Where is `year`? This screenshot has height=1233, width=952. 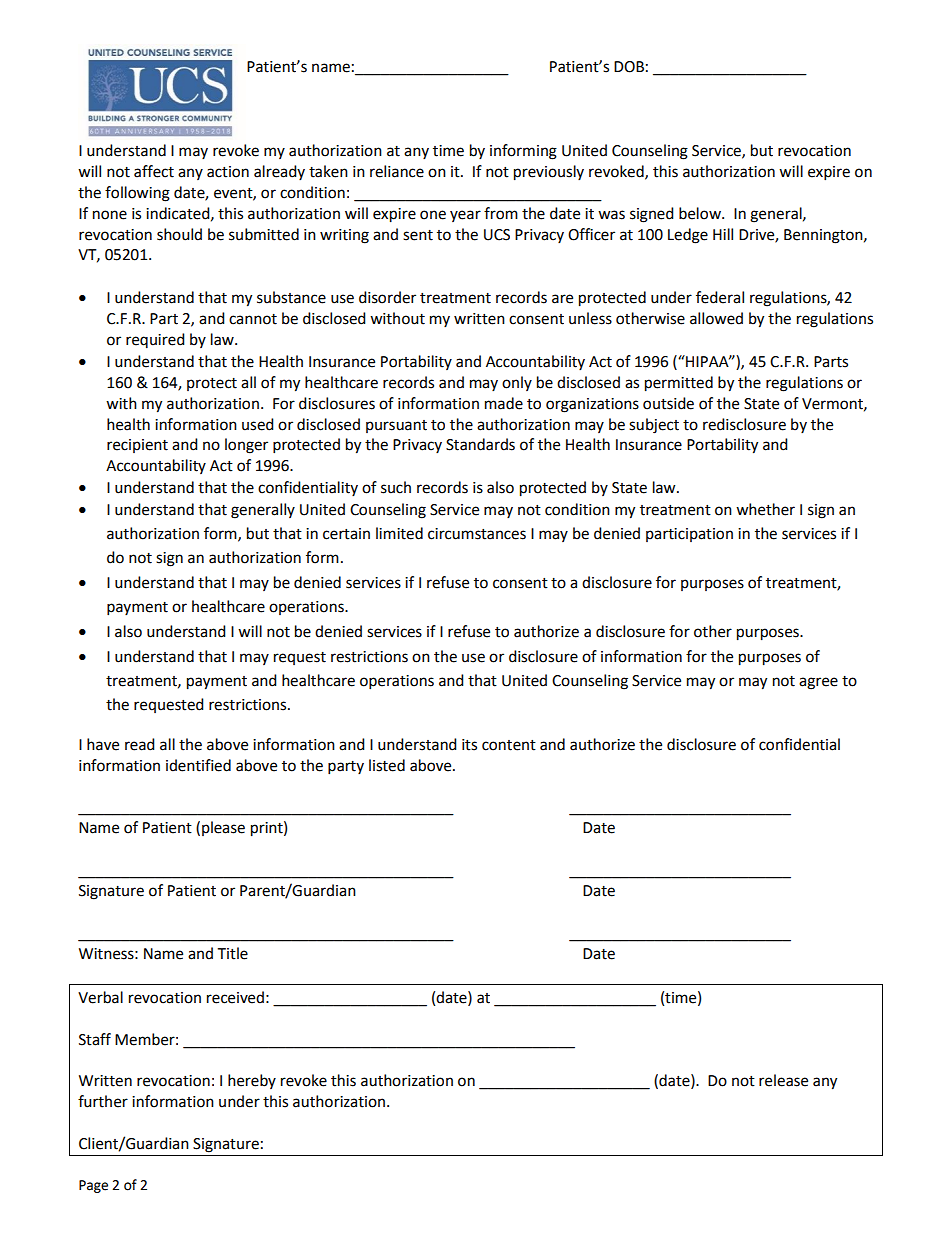 year is located at coordinates (465, 216).
